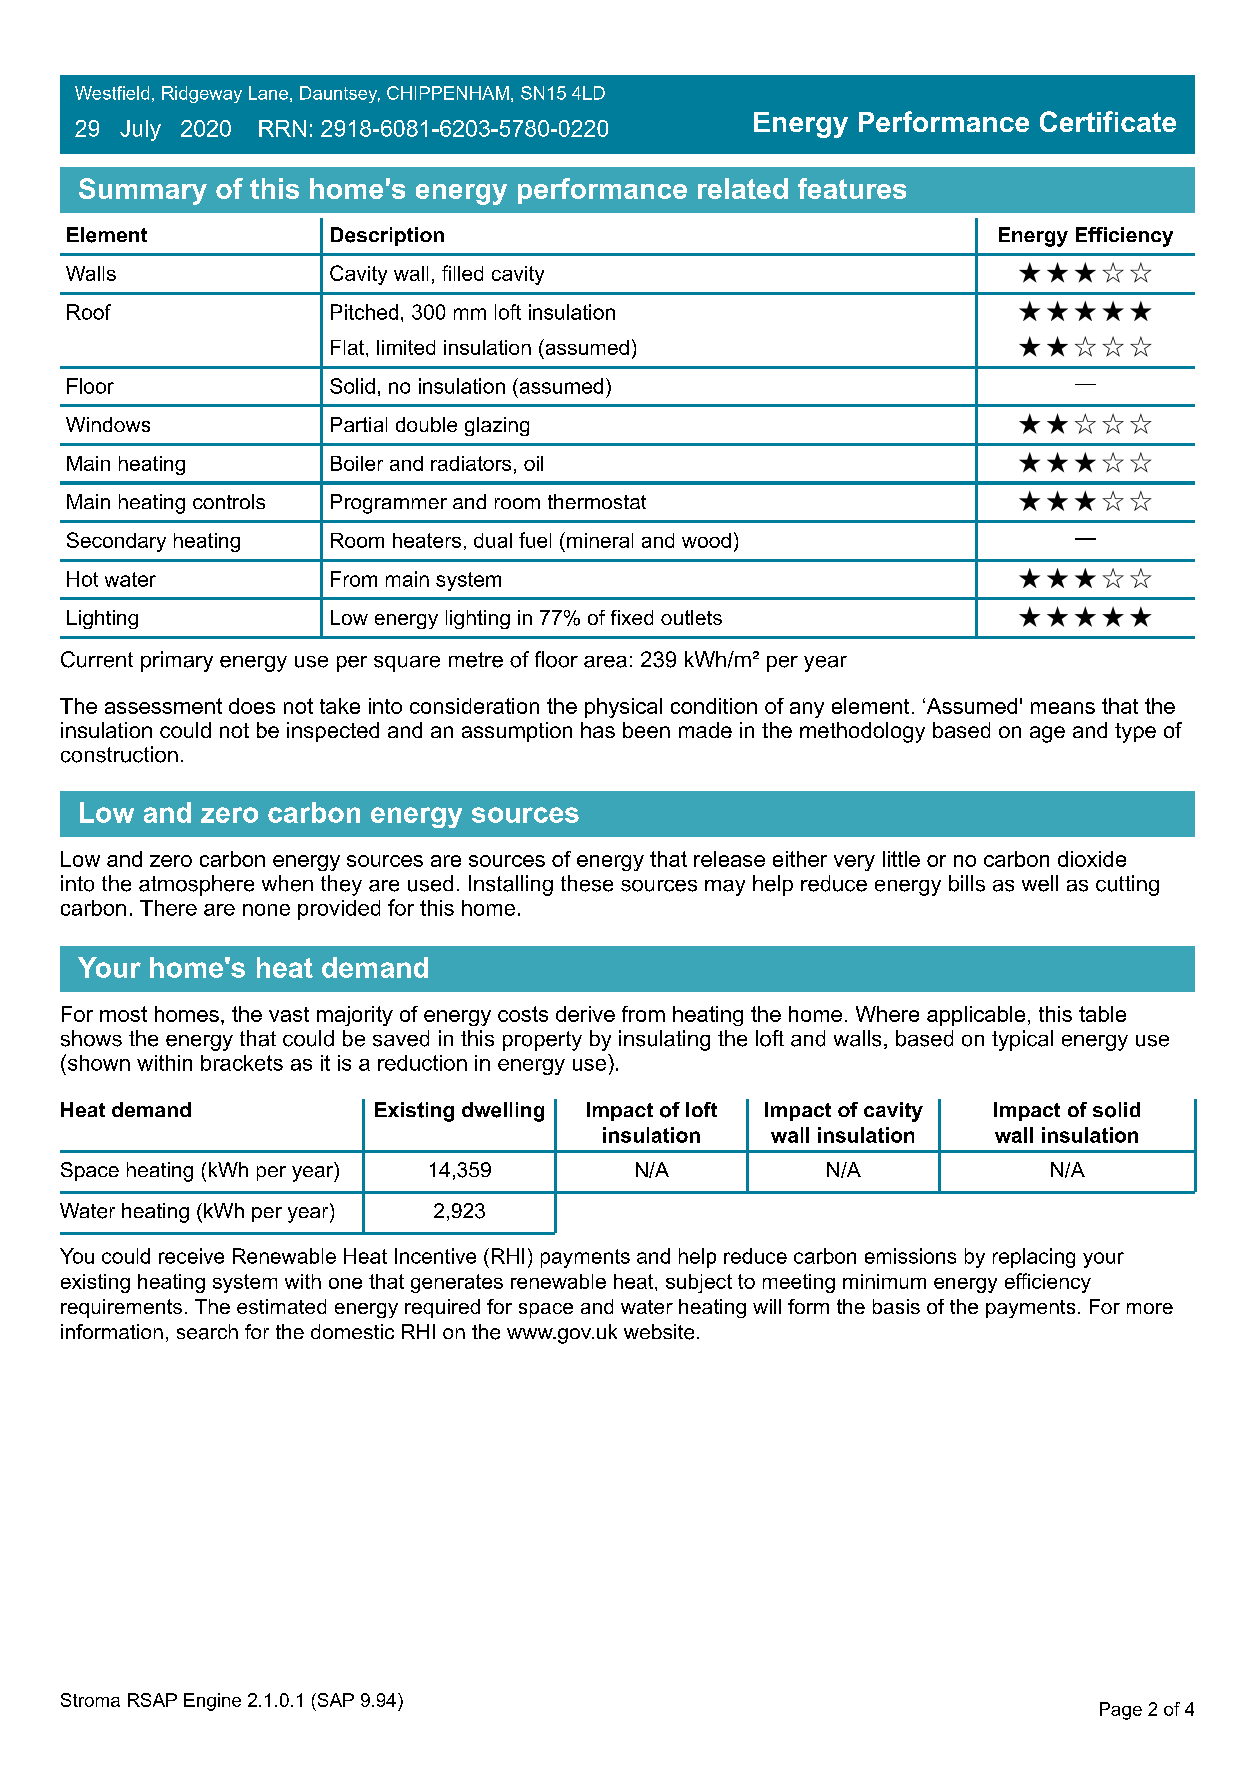 This screenshot has width=1255, height=1774. What do you see at coordinates (177, 661) in the screenshot?
I see `primary` at bounding box center [177, 661].
